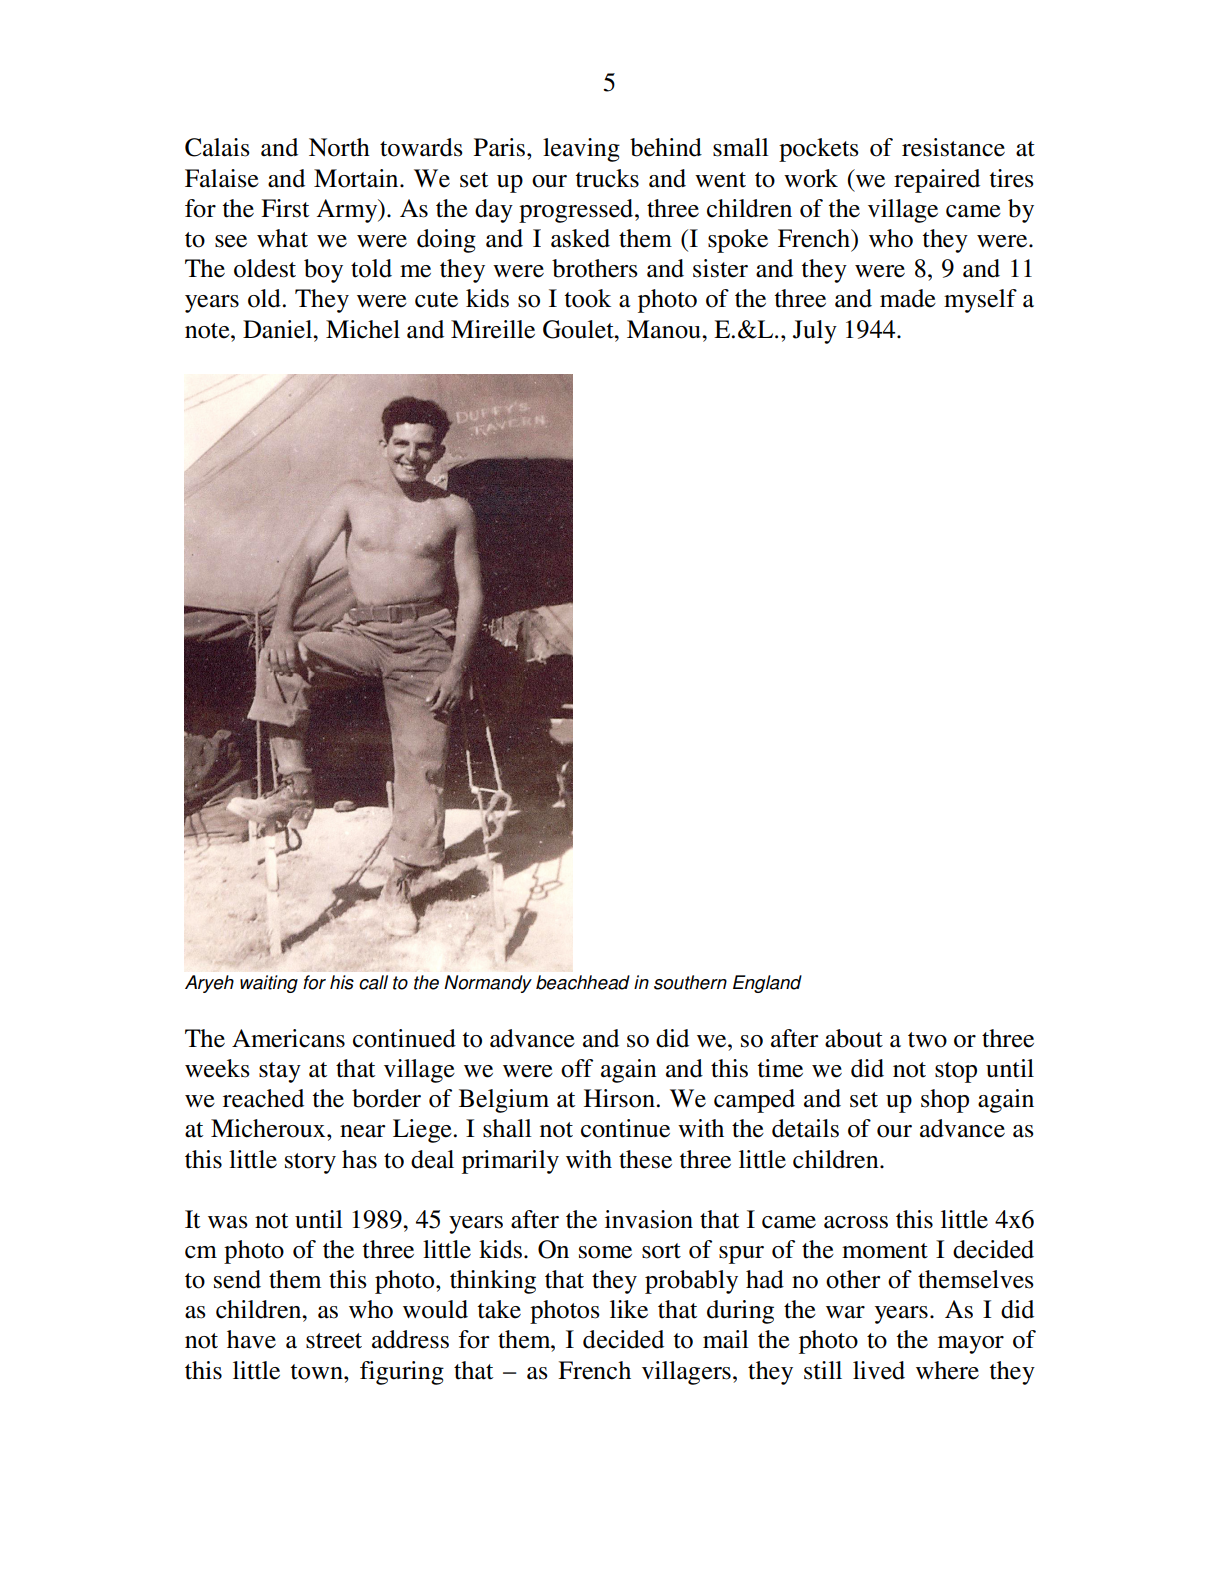  What do you see at coordinates (767, 984) in the screenshot?
I see `England` at bounding box center [767, 984].
